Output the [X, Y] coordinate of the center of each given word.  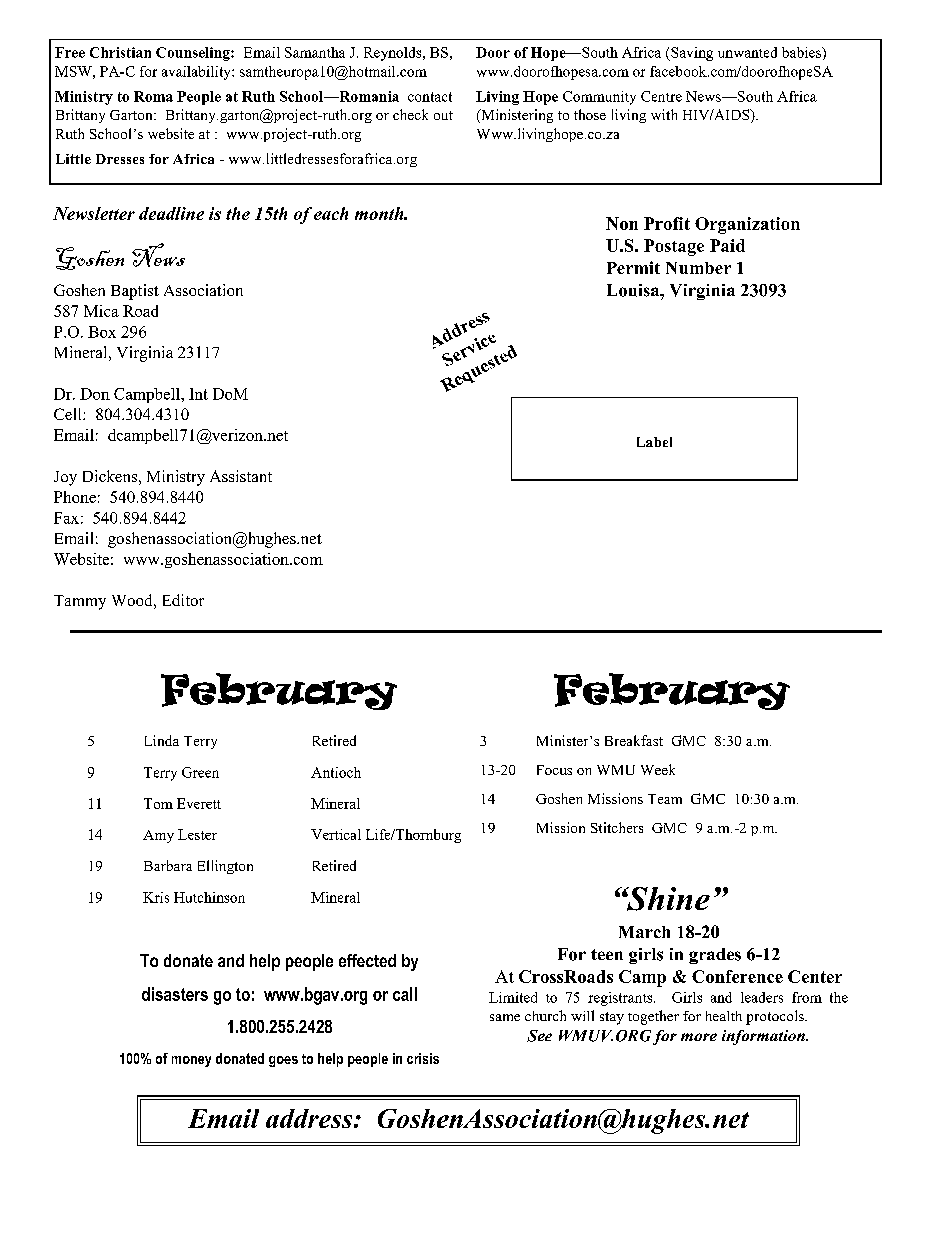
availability [197, 73]
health [724, 1016]
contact [430, 97]
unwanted [747, 52]
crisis [423, 1058]
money [191, 1061]
